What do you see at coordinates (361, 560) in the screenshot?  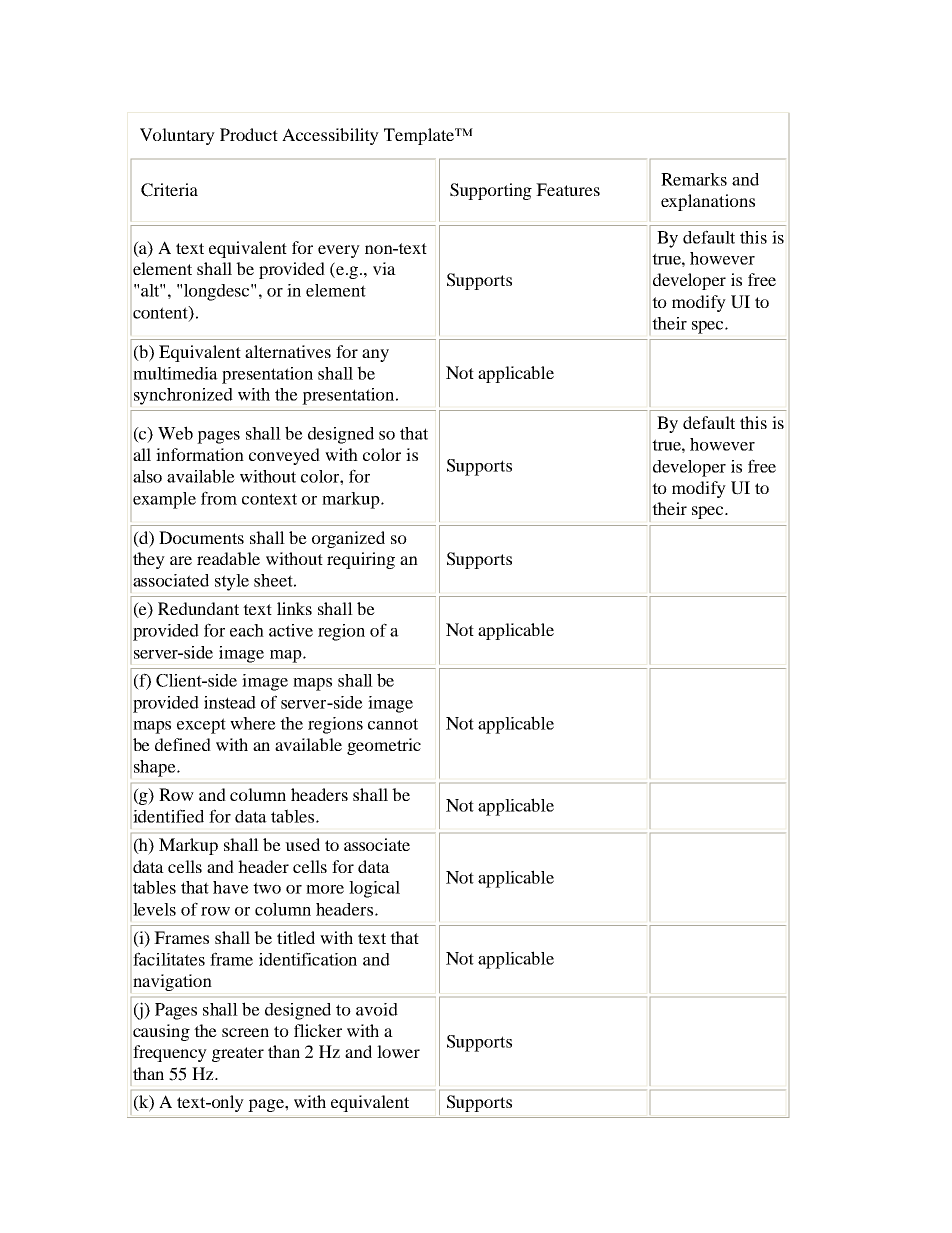 I see `requiring` at bounding box center [361, 560].
